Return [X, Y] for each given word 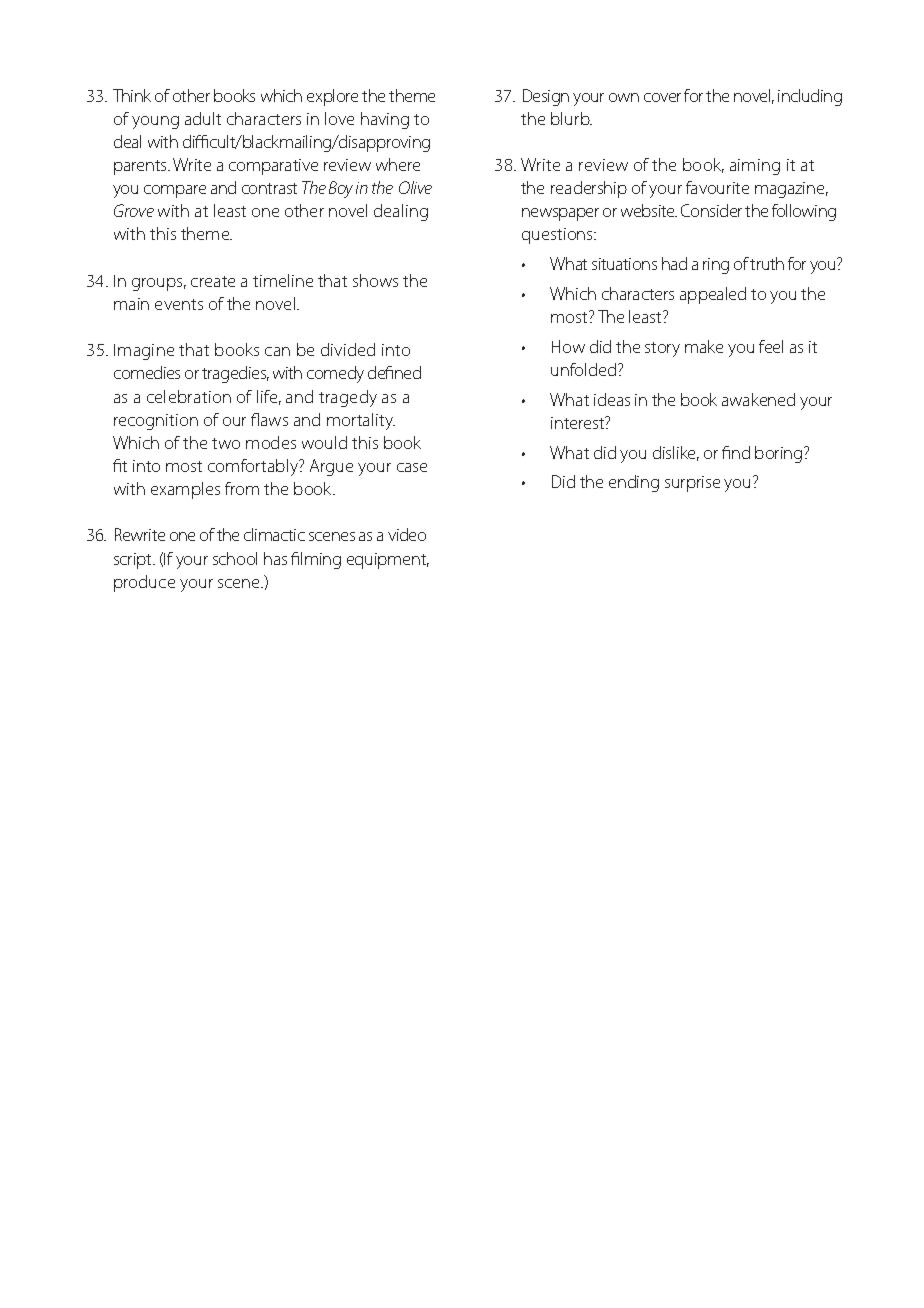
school [235, 558]
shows [375, 280]
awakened [758, 399]
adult [203, 118]
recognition [156, 422]
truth [767, 263]
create [213, 281]
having [385, 120]
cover [662, 97]
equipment [388, 561]
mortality [361, 421]
